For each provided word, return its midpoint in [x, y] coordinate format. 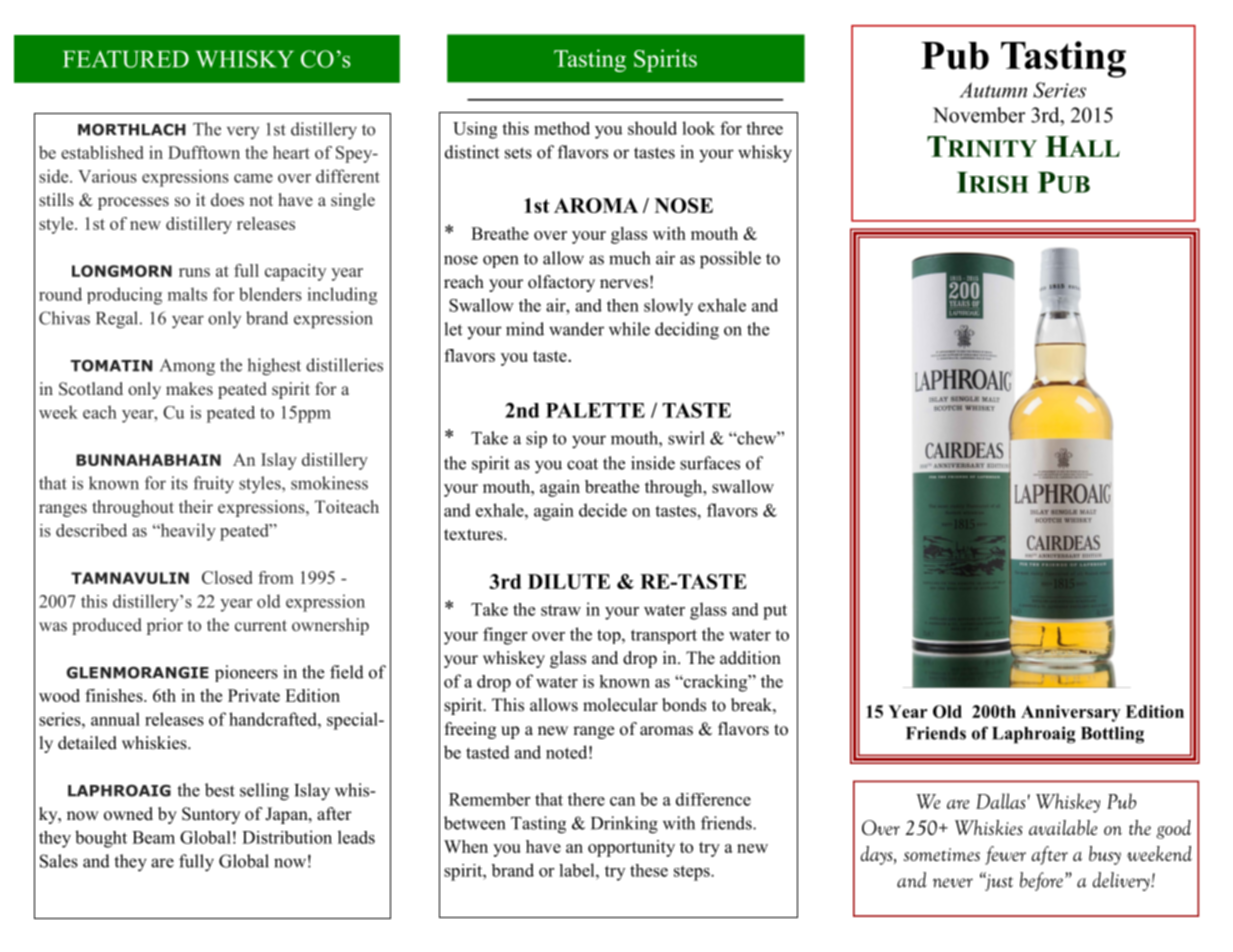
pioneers [246, 673]
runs [194, 272]
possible [730, 260]
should [652, 128]
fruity [213, 485]
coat [582, 464]
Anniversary [1070, 713]
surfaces [710, 463]
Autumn [993, 90]
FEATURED [126, 59]
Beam [153, 837]
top [610, 636]
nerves [624, 284]
